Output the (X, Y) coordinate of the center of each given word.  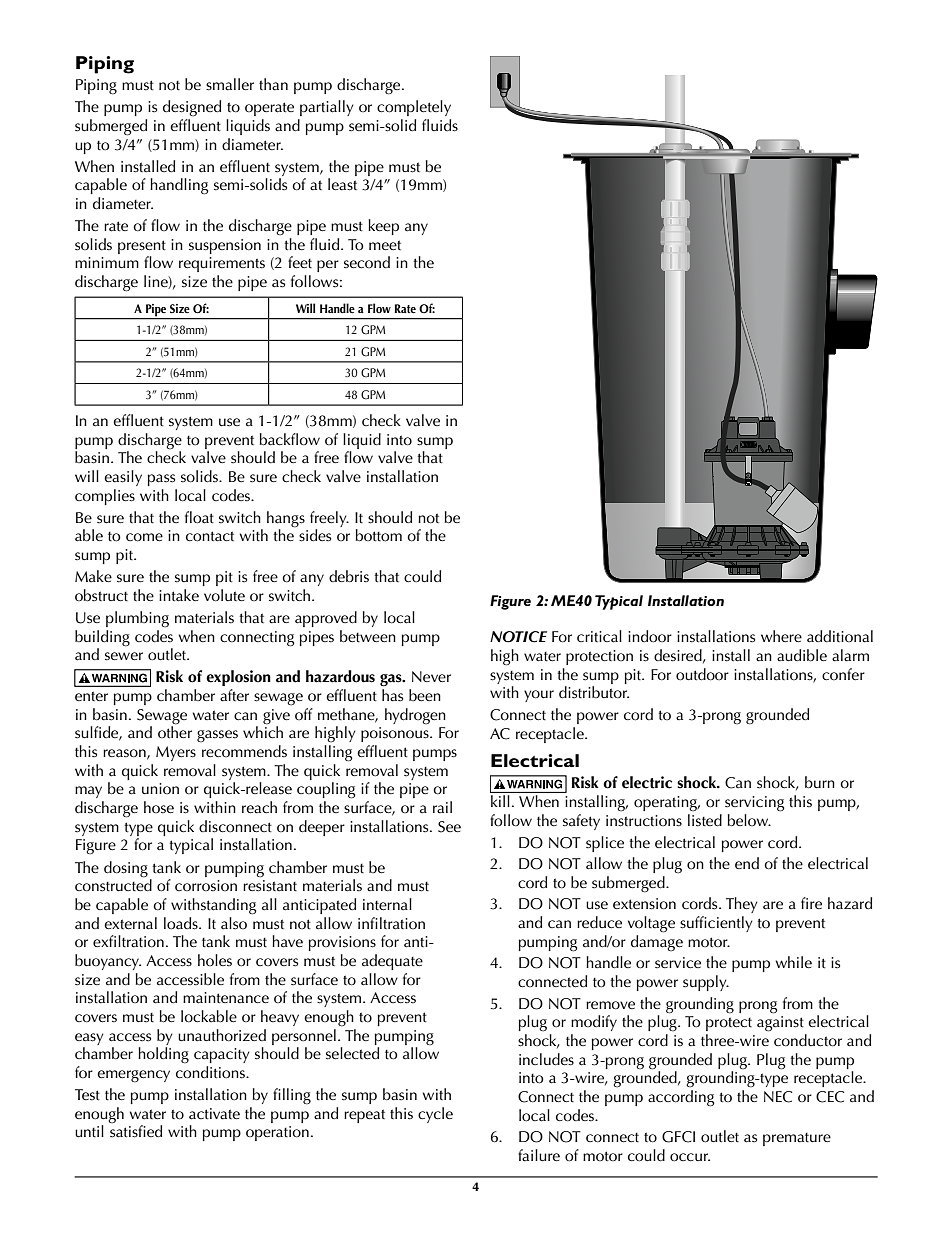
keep (383, 227)
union (160, 788)
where (781, 636)
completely (414, 108)
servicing (754, 804)
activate (214, 1114)
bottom (379, 535)
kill (500, 801)
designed (192, 108)
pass (161, 480)
